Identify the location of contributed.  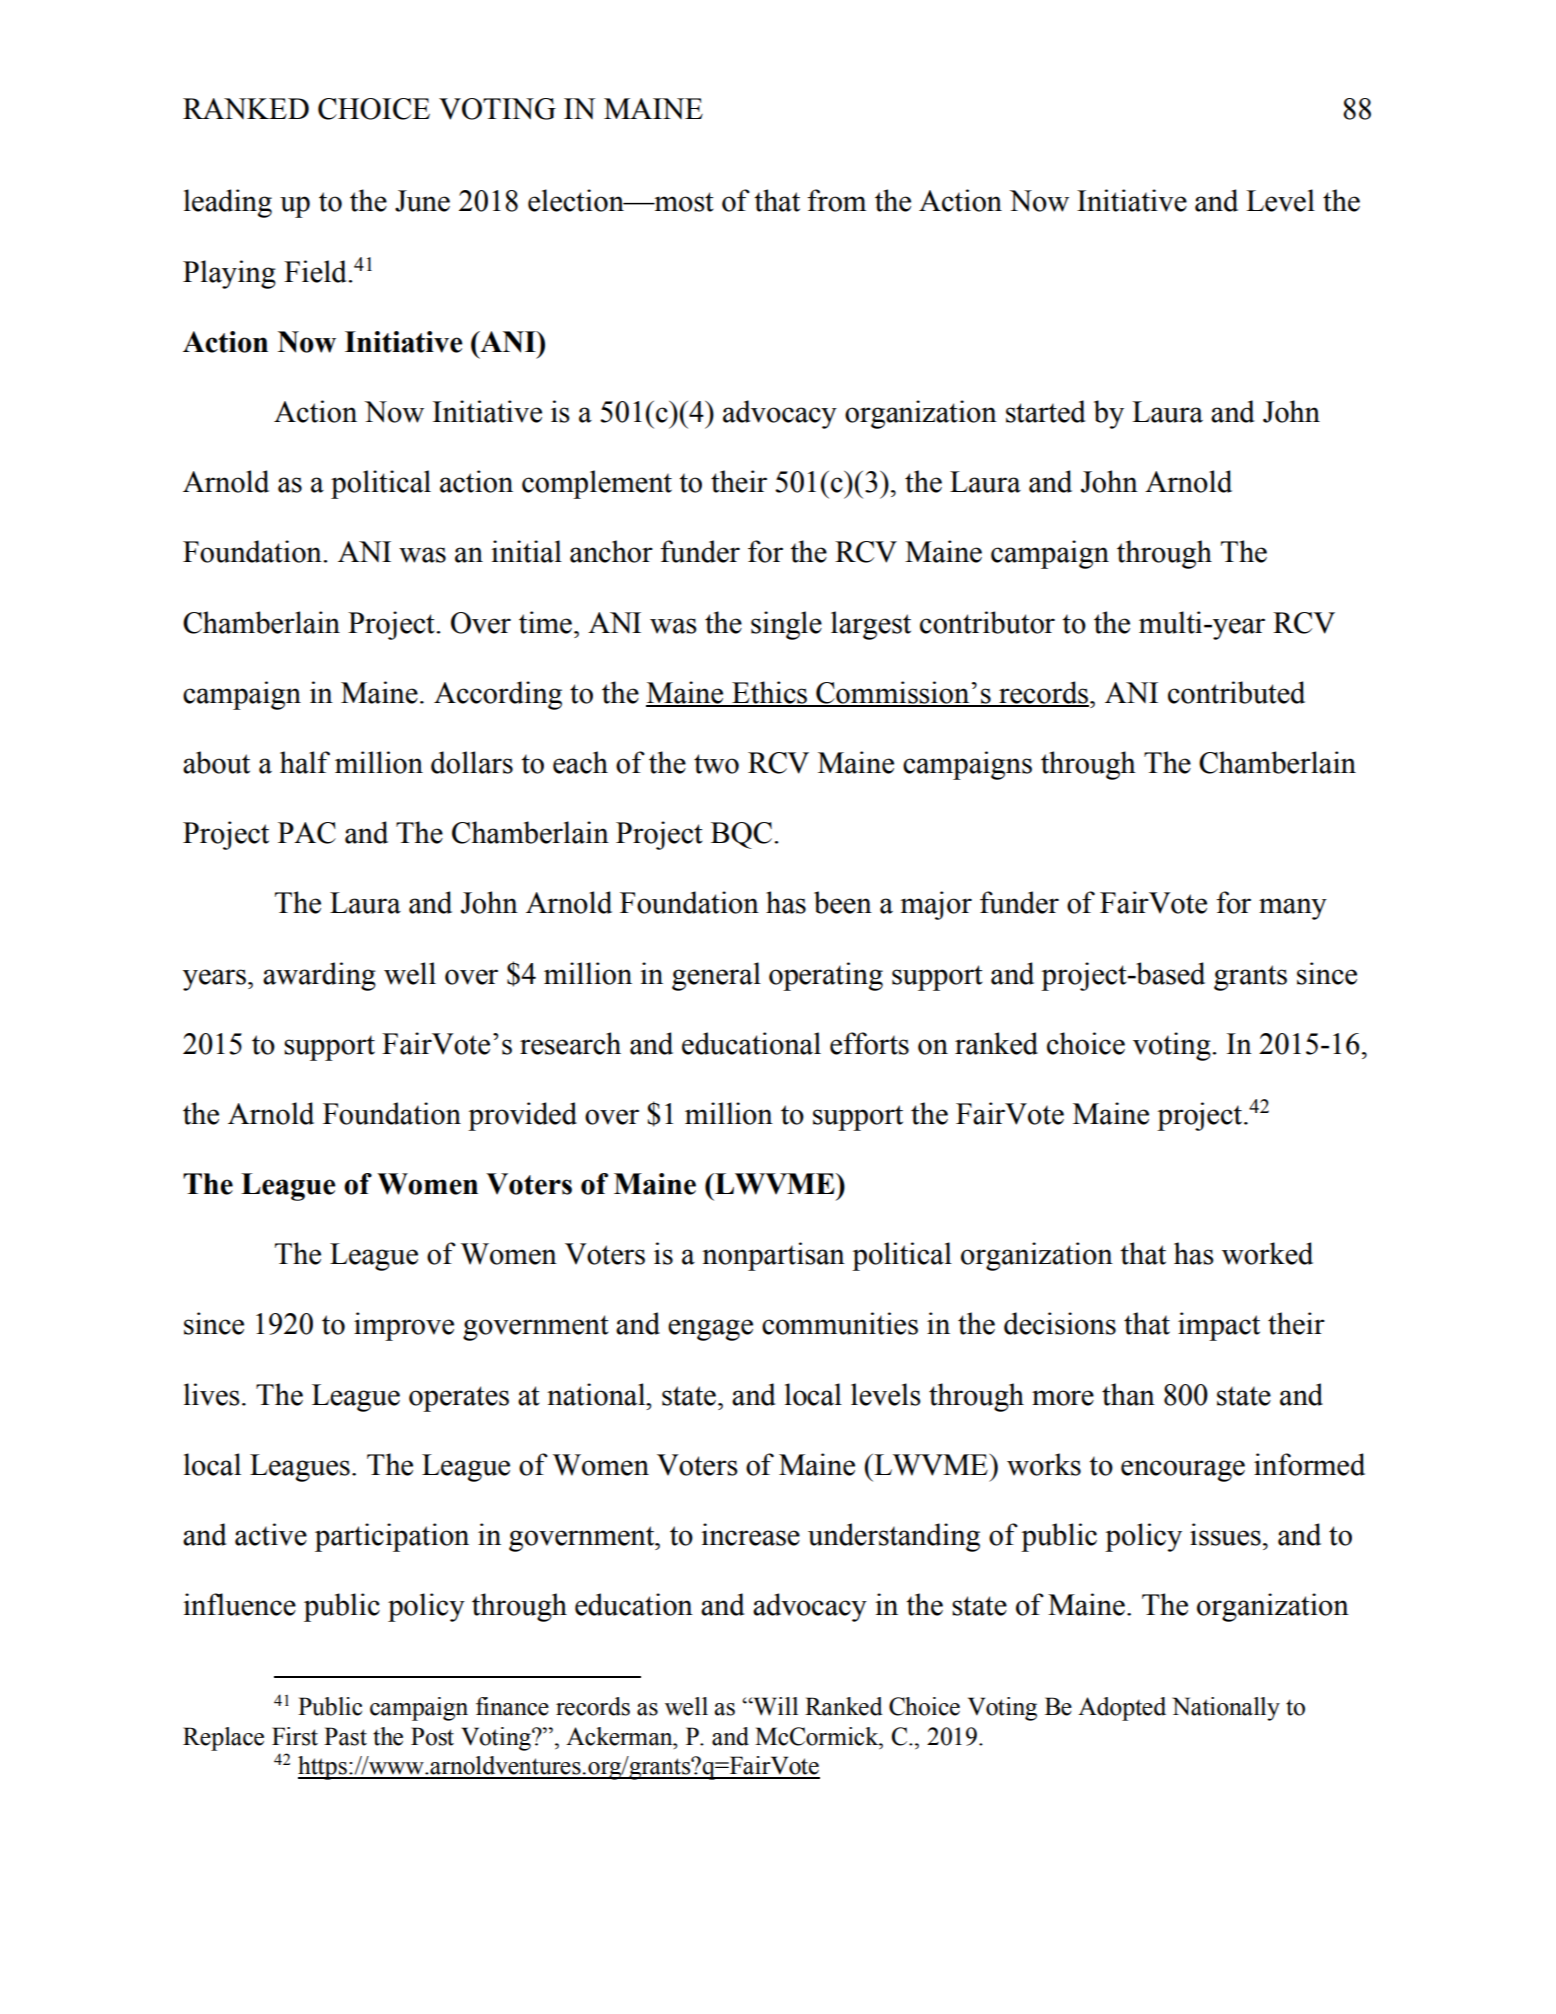
(1236, 692).
